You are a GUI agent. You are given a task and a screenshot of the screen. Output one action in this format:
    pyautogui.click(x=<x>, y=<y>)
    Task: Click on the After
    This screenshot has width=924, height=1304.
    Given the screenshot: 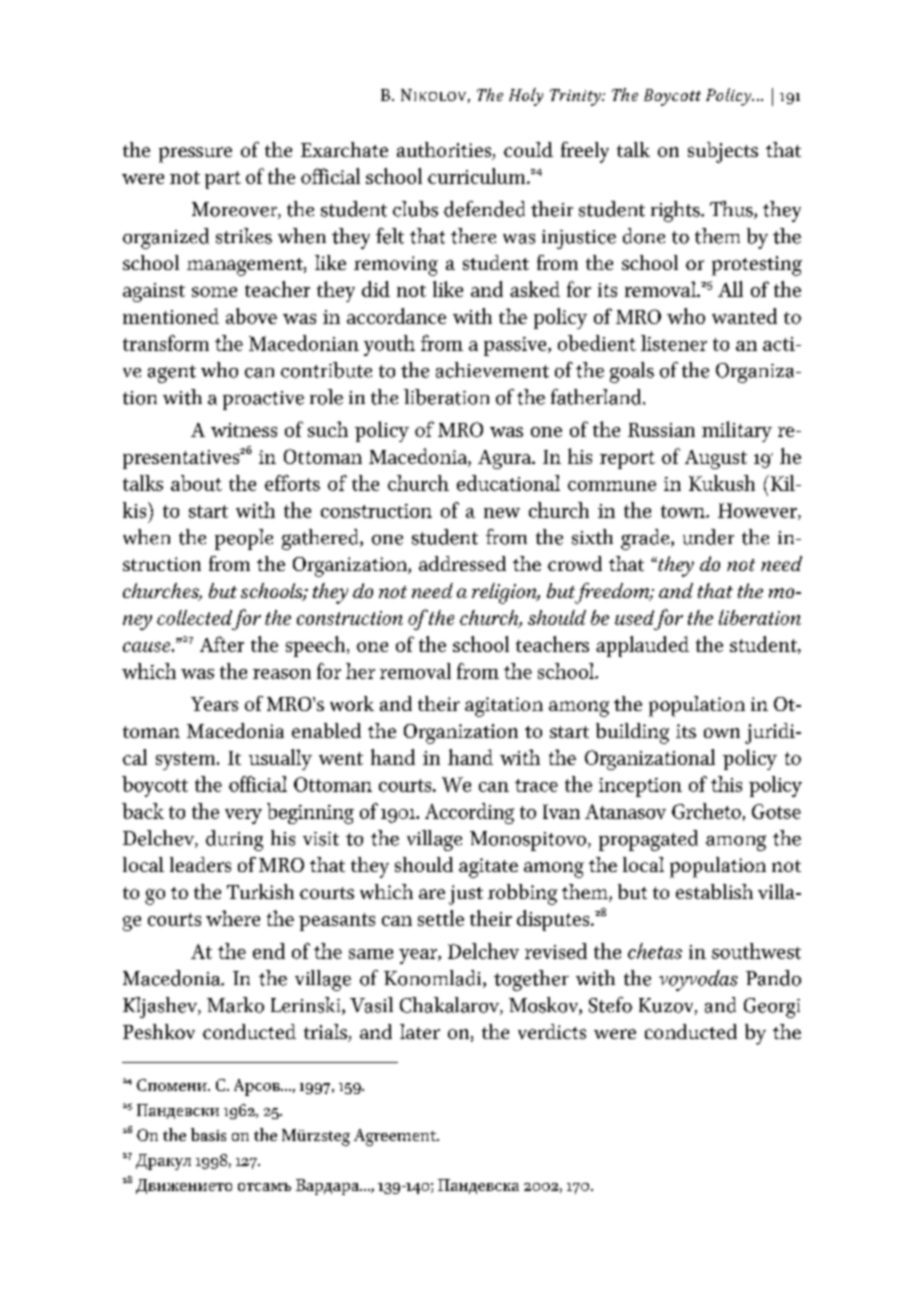 What is the action you would take?
    pyautogui.click(x=222, y=644)
